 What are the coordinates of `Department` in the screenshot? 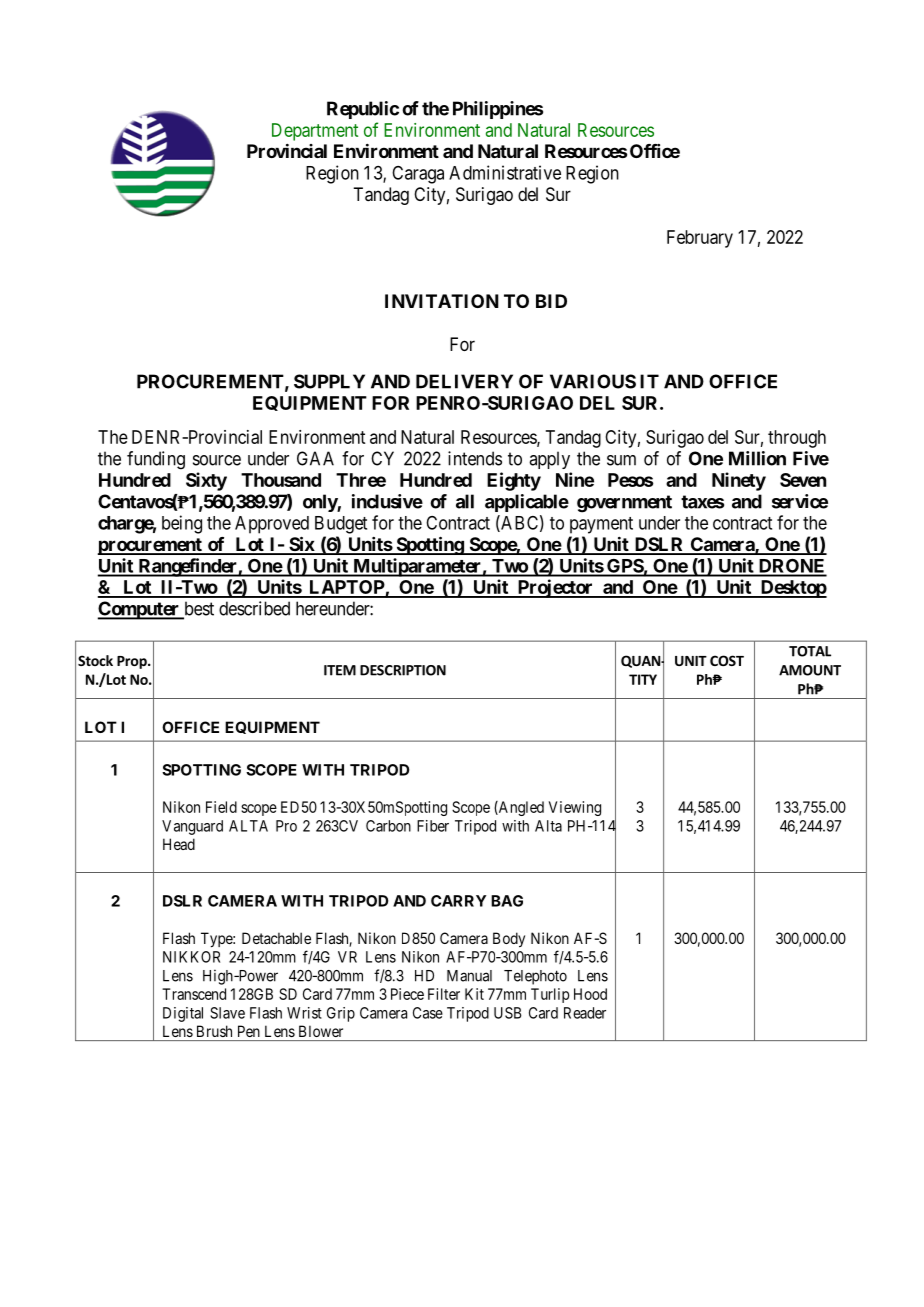 It's located at (315, 132).
